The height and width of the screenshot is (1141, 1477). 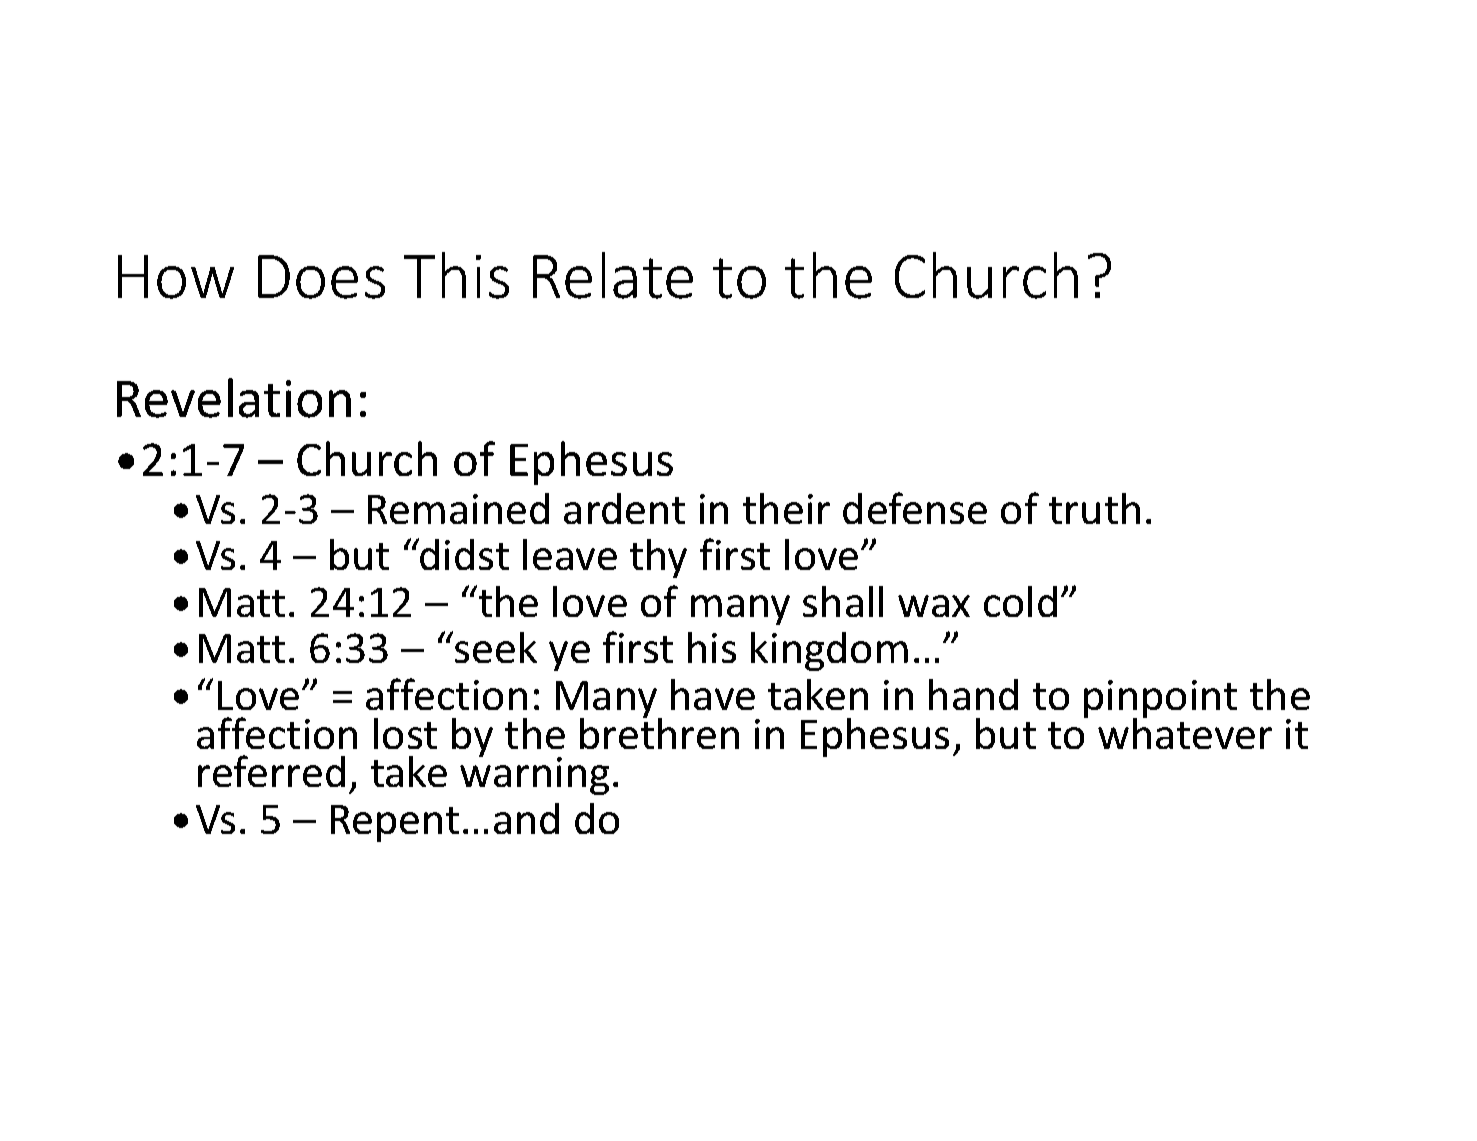 I want to click on seek, so click(x=496, y=647).
